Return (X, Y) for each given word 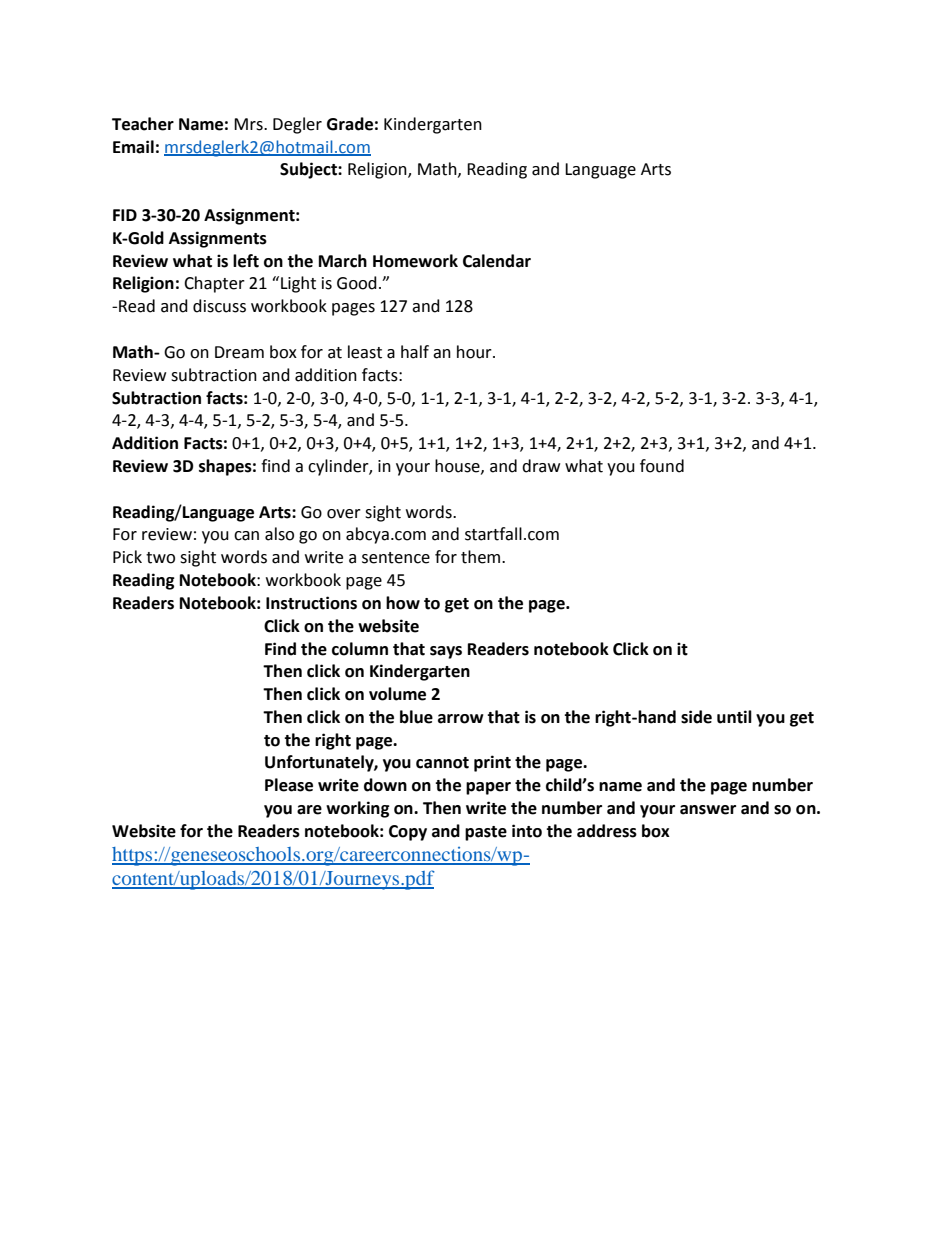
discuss (219, 306)
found (662, 466)
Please (289, 785)
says (446, 652)
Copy (408, 833)
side (696, 717)
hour (475, 352)
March (343, 261)
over (344, 514)
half (415, 352)
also (279, 534)
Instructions (311, 603)
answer (708, 810)
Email (133, 147)
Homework (415, 261)
